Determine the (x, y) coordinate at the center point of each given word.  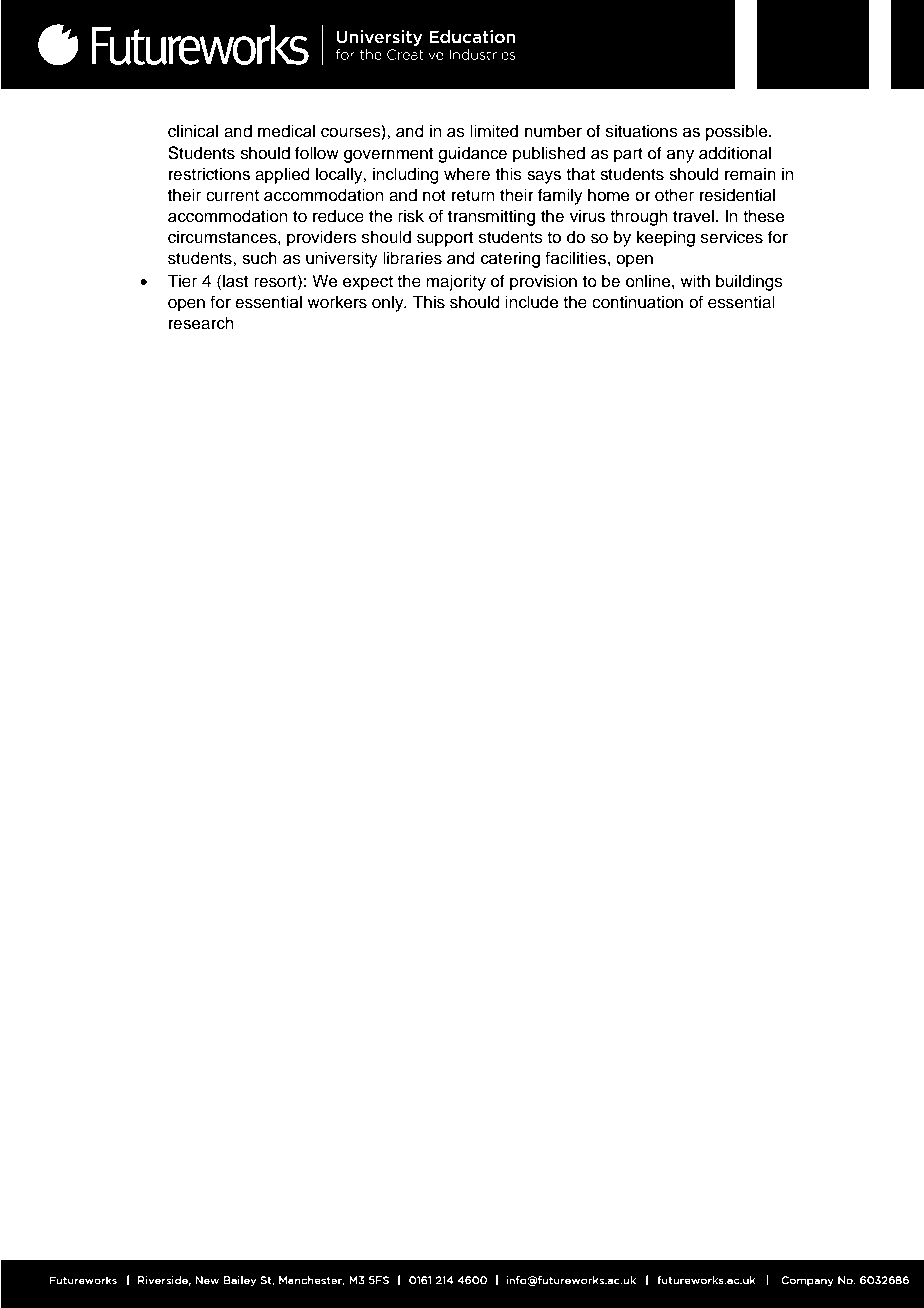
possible (738, 132)
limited (494, 131)
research (201, 323)
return (473, 196)
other (674, 195)
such (259, 258)
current (232, 196)
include (532, 302)
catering (510, 259)
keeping (666, 238)
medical (286, 131)
